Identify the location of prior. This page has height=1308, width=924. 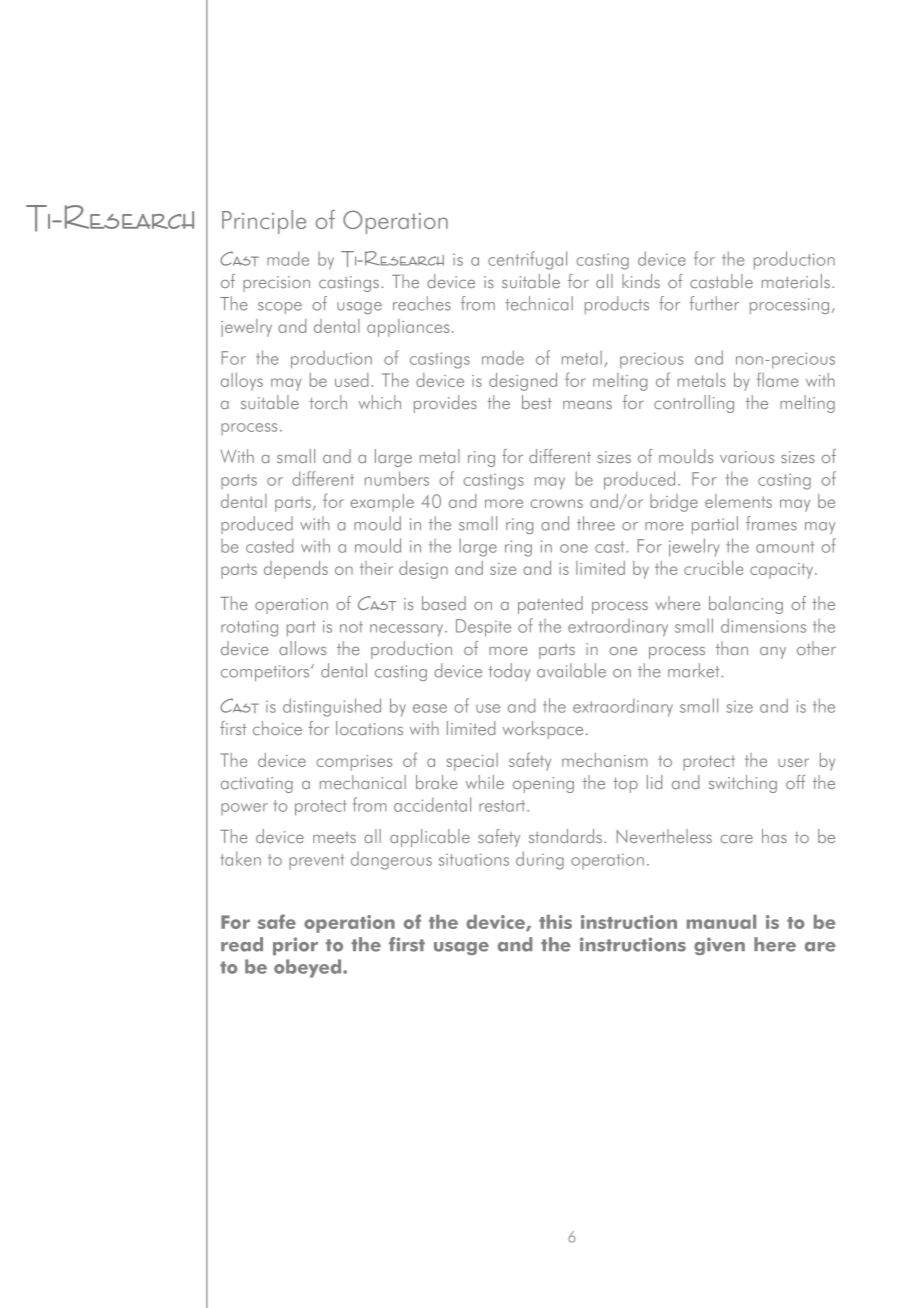
(295, 946).
